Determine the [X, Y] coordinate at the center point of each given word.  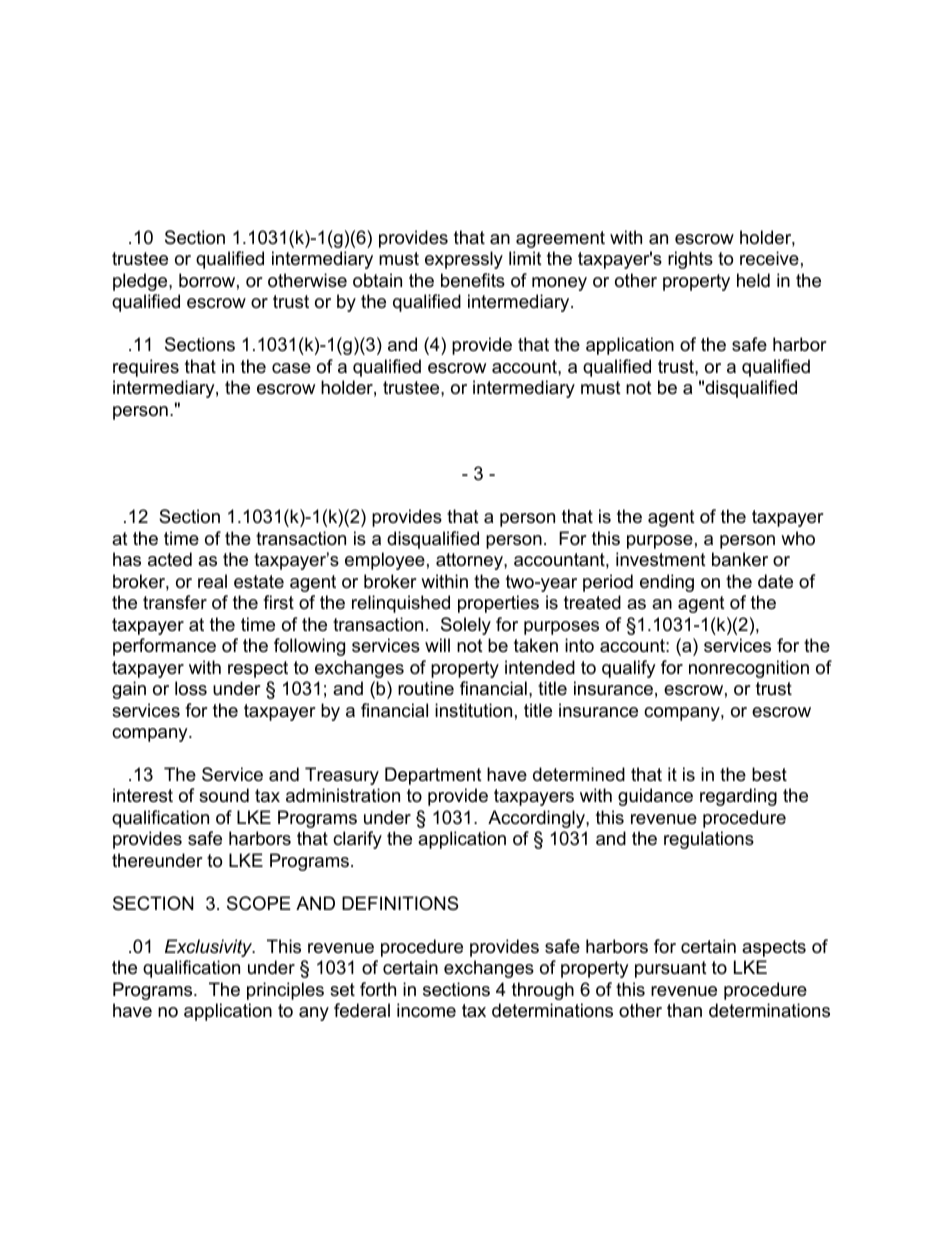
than [684, 1010]
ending [667, 583]
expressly [464, 260]
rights [690, 260]
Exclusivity [210, 948]
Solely [466, 626]
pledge [141, 282]
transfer [175, 602]
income [426, 1010]
